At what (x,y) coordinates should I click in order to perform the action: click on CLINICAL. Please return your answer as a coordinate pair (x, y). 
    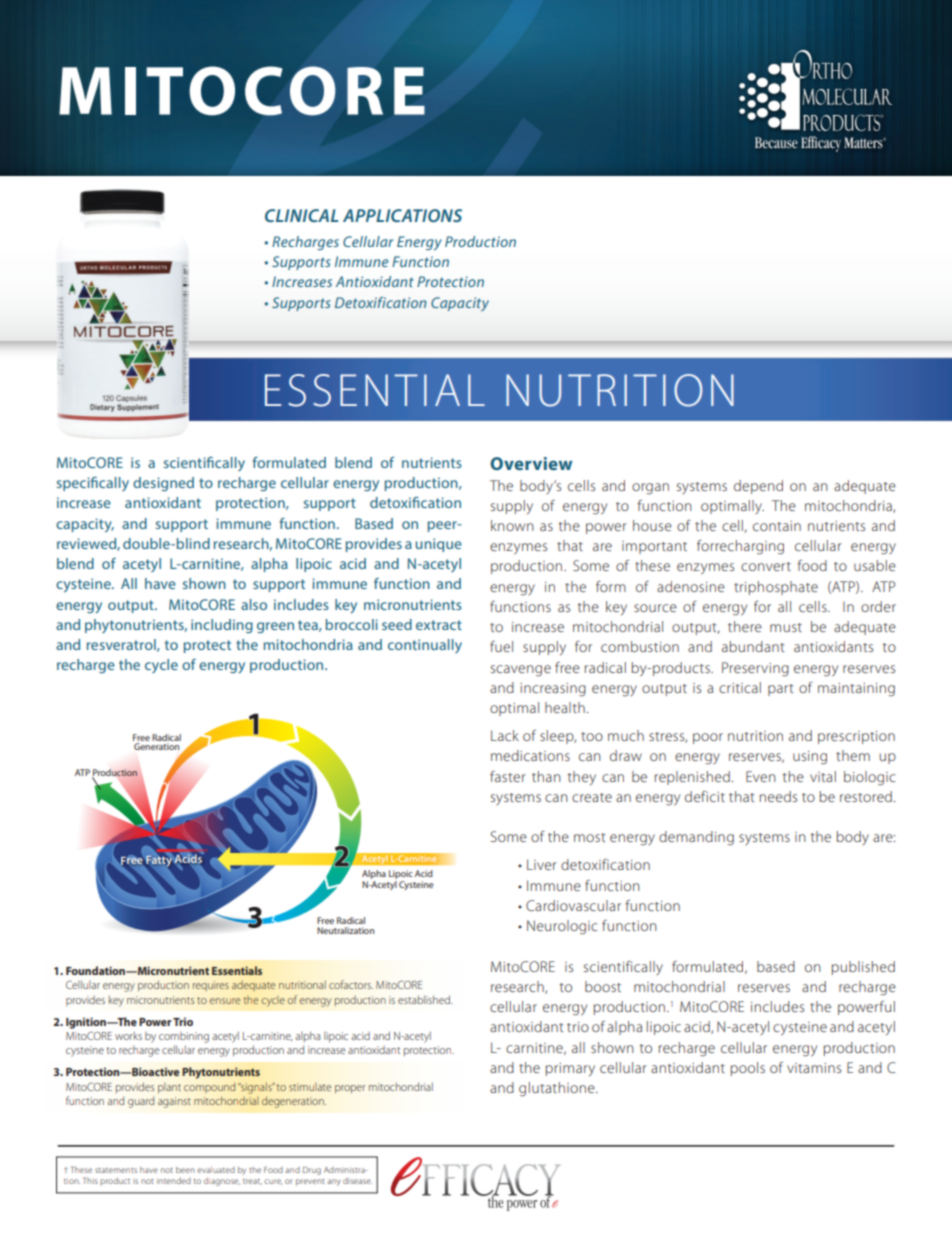
    Looking at the image, I should click on (302, 215).
